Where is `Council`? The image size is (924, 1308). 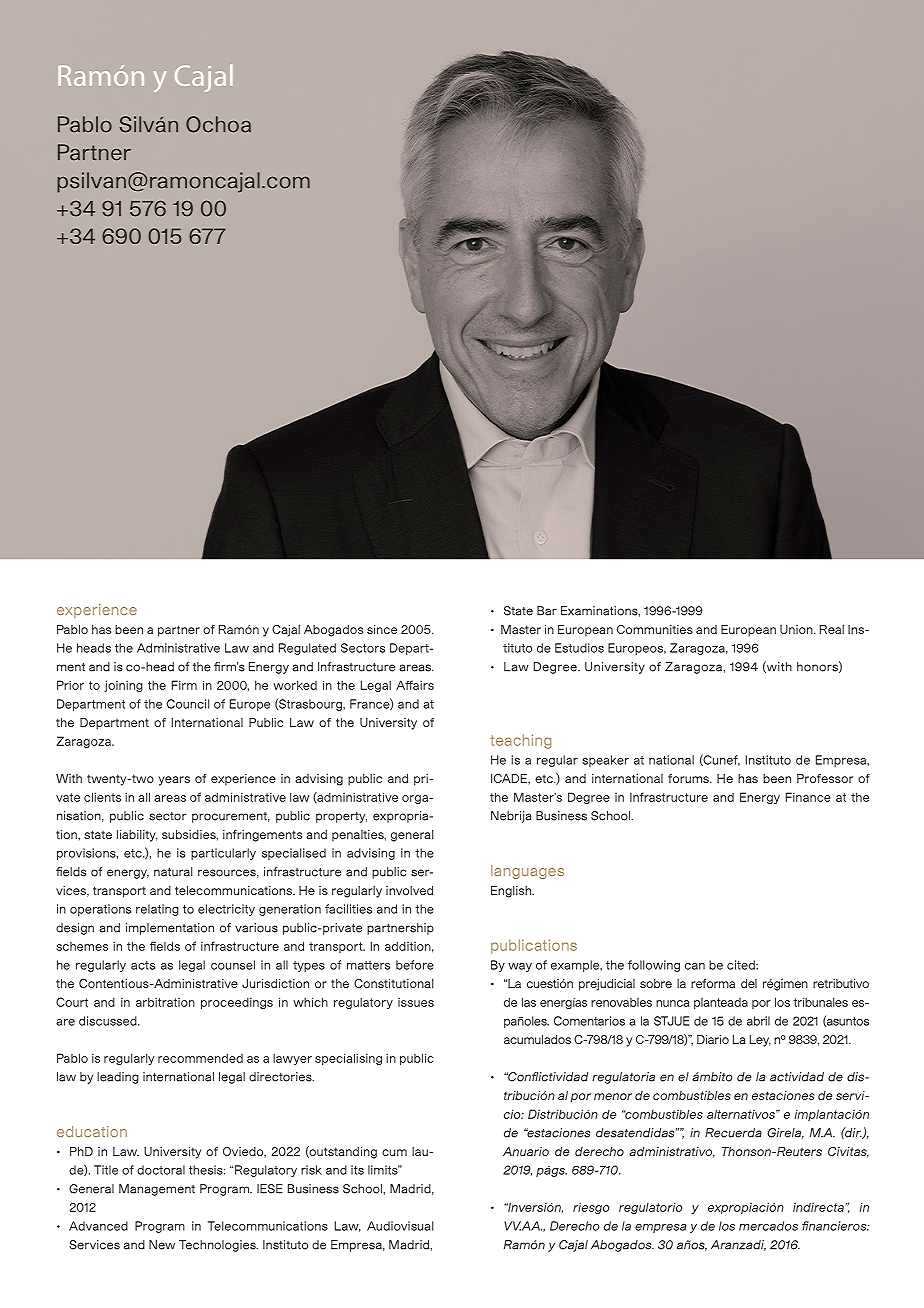 Council is located at coordinates (188, 704).
